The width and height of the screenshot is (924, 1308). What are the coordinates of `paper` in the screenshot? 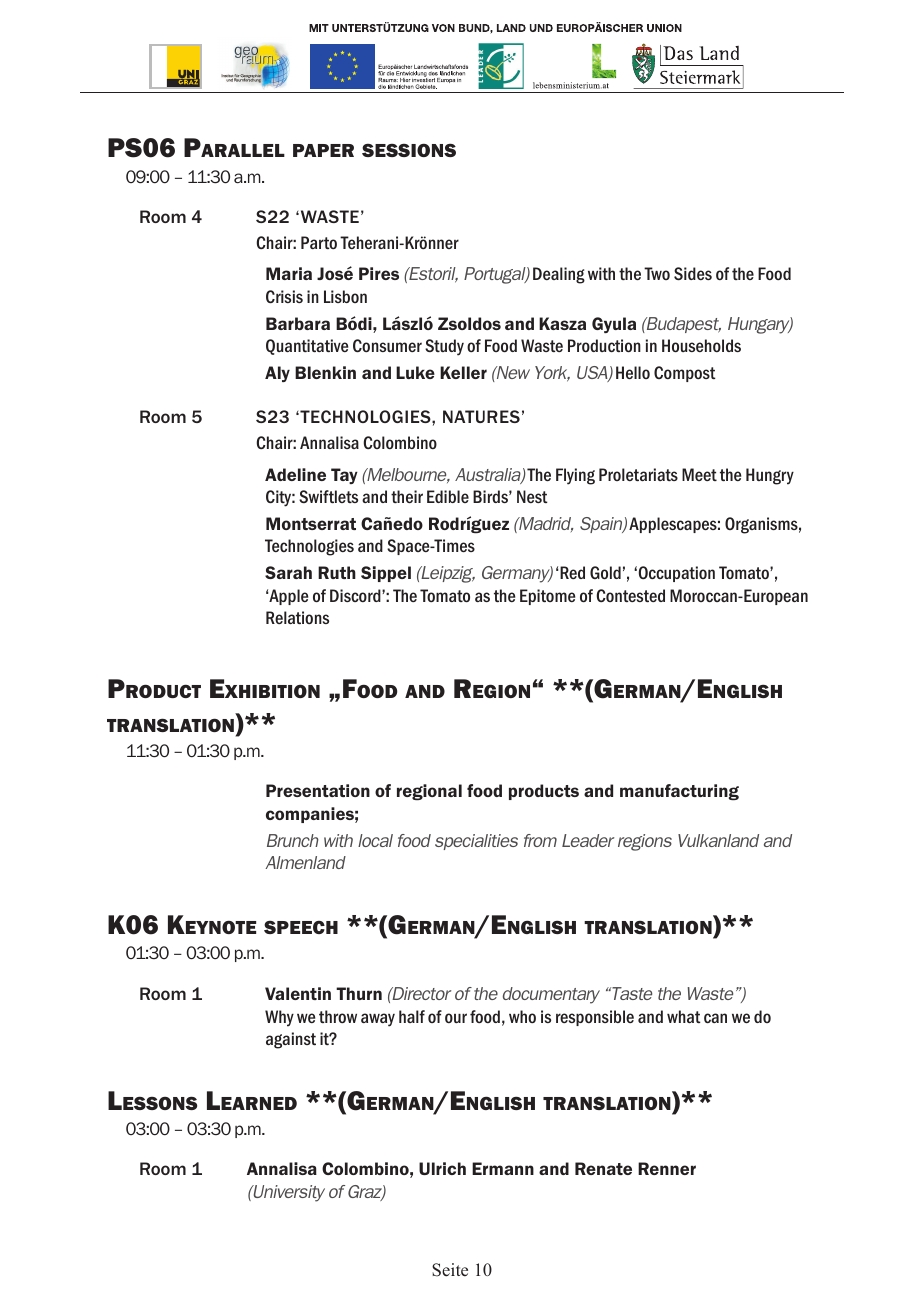 It's located at (323, 150).
